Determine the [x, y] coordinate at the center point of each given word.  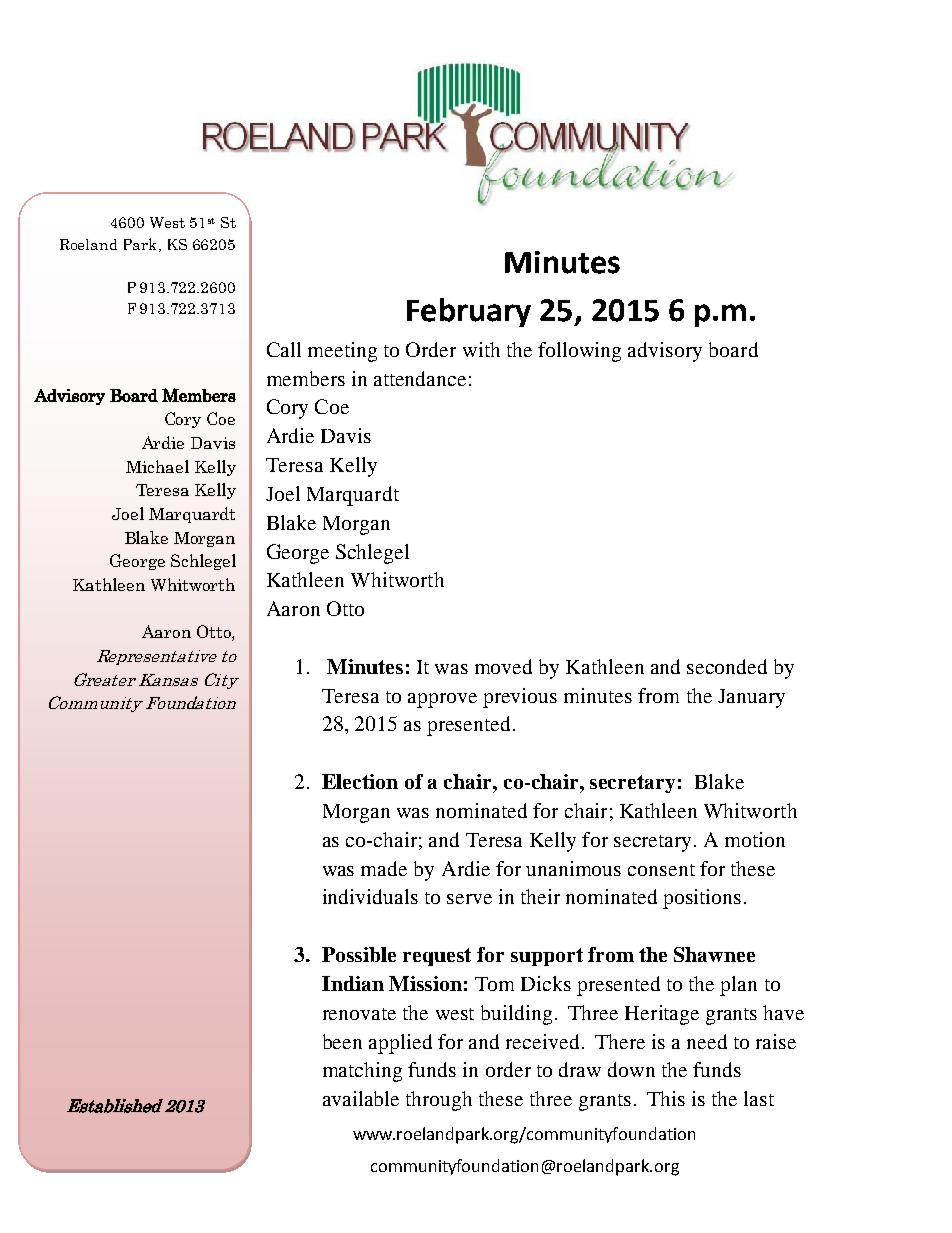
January [751, 698]
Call [284, 349]
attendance [420, 378]
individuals [370, 896]
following [579, 352]
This [666, 1098]
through [439, 1101]
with [481, 349]
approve [442, 700]
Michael [157, 466]
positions [702, 899]
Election [360, 781]
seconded [727, 666]
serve [469, 899]
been [342, 1041]
